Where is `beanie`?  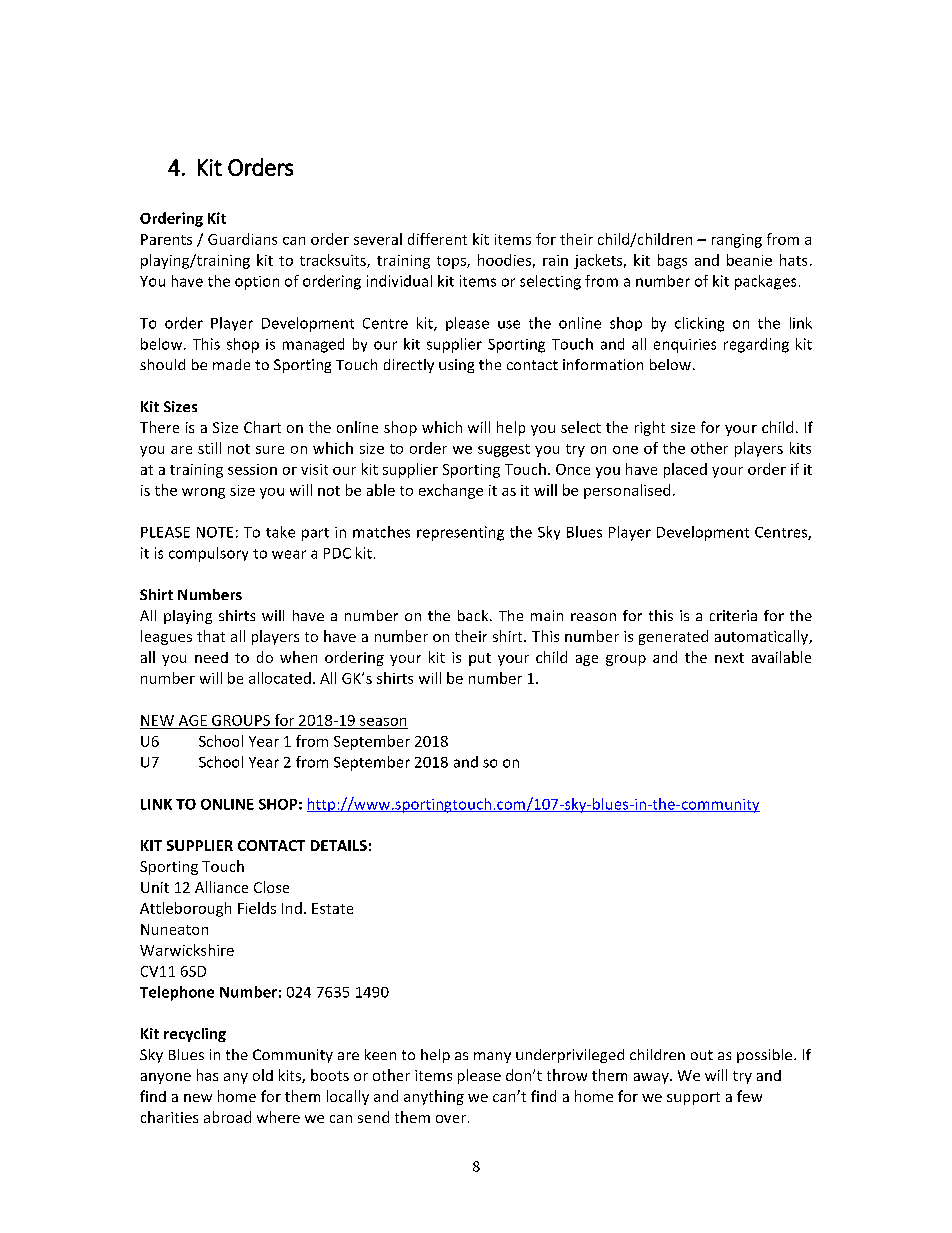 beanie is located at coordinates (749, 260).
